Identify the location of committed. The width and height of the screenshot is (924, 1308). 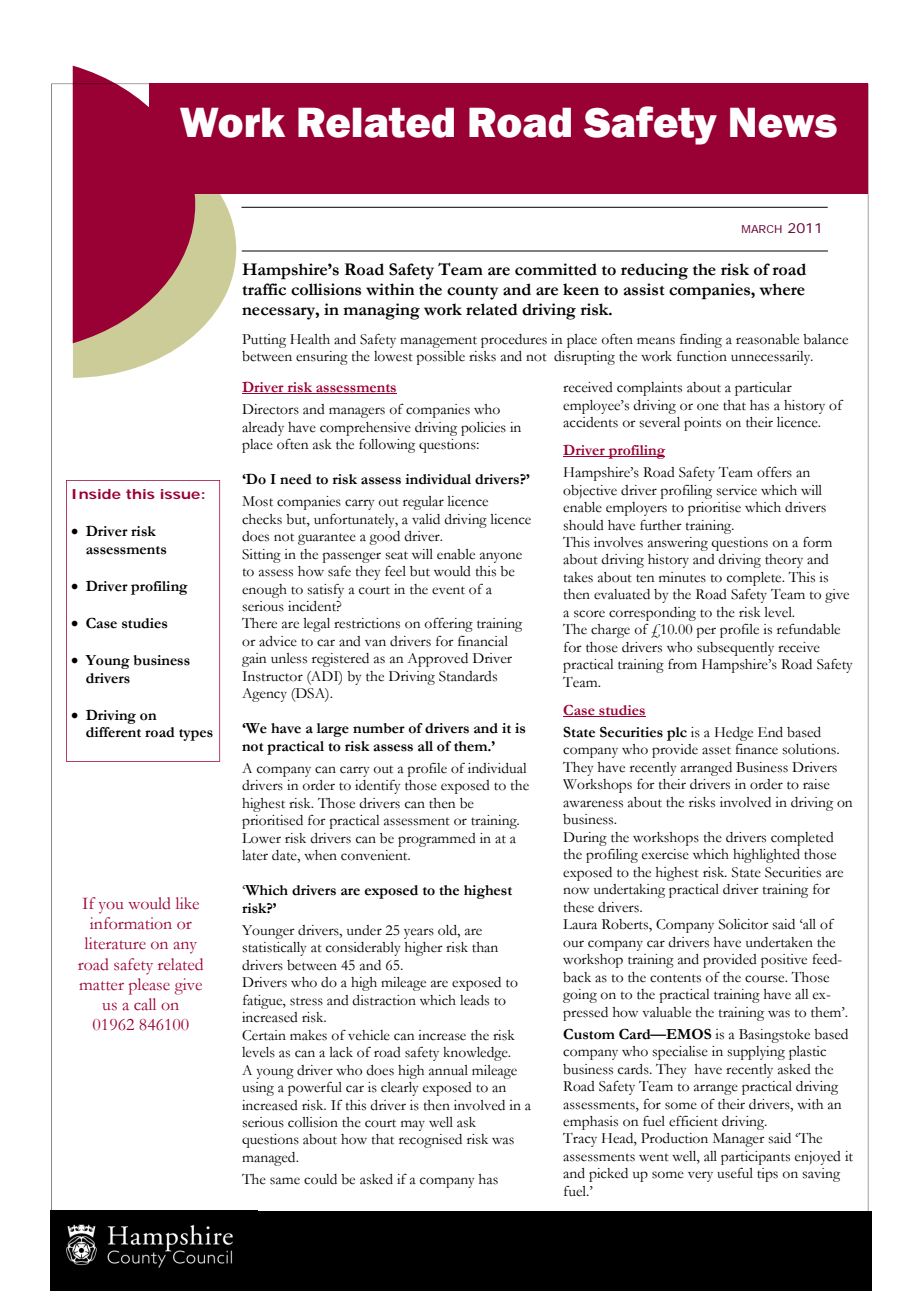
(556, 269).
